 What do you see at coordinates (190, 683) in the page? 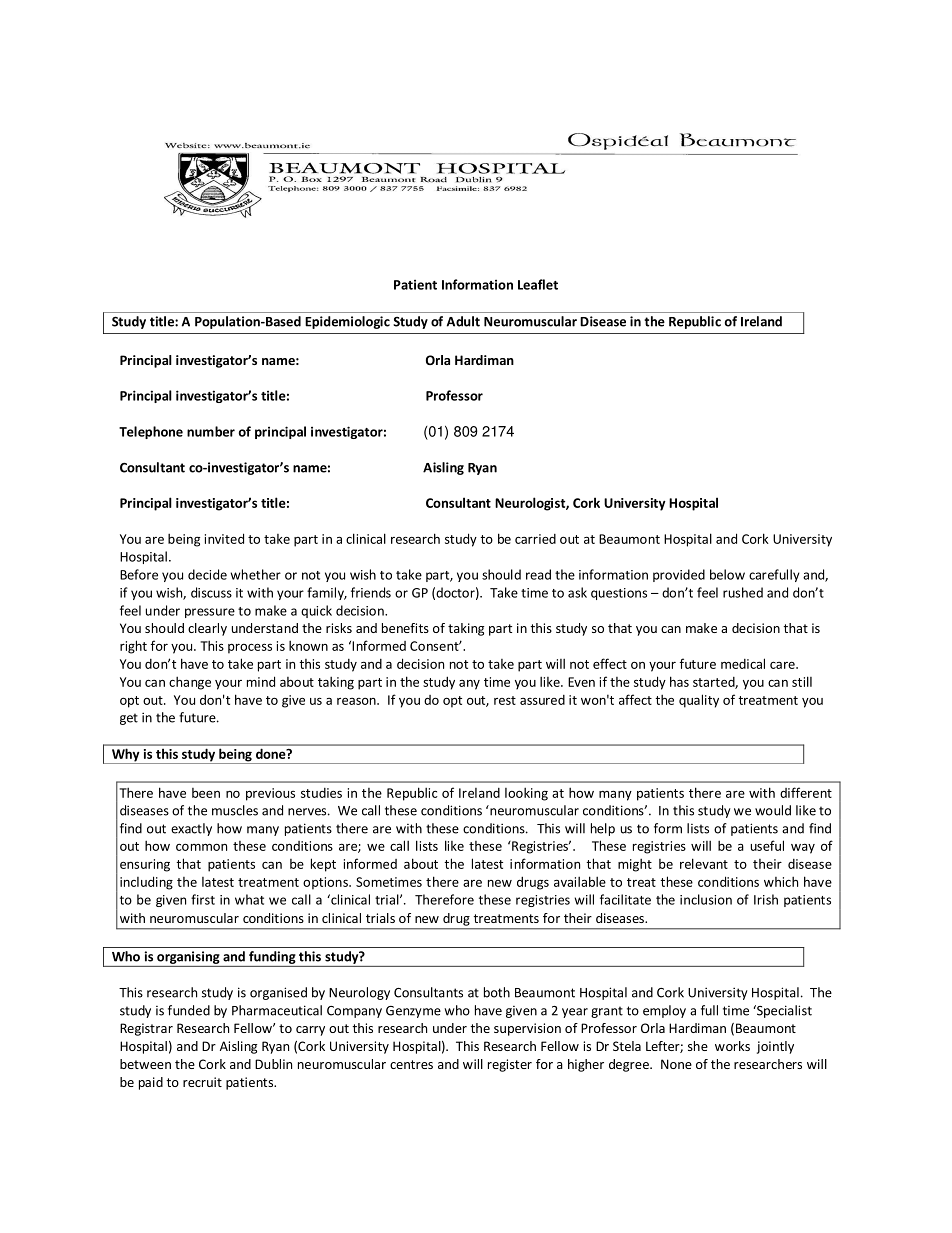
I see `change` at bounding box center [190, 683].
